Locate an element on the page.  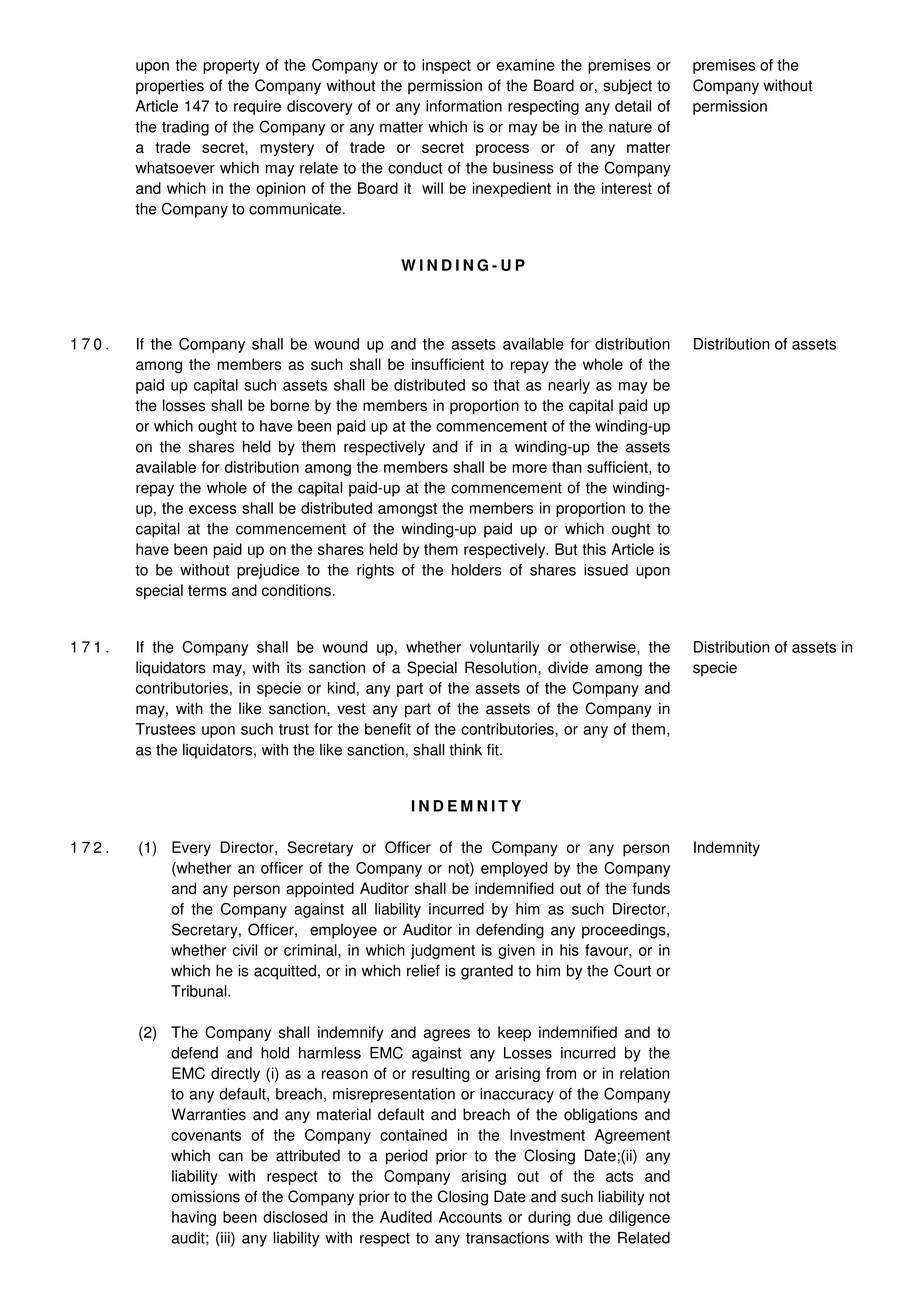
period is located at coordinates (407, 1157).
